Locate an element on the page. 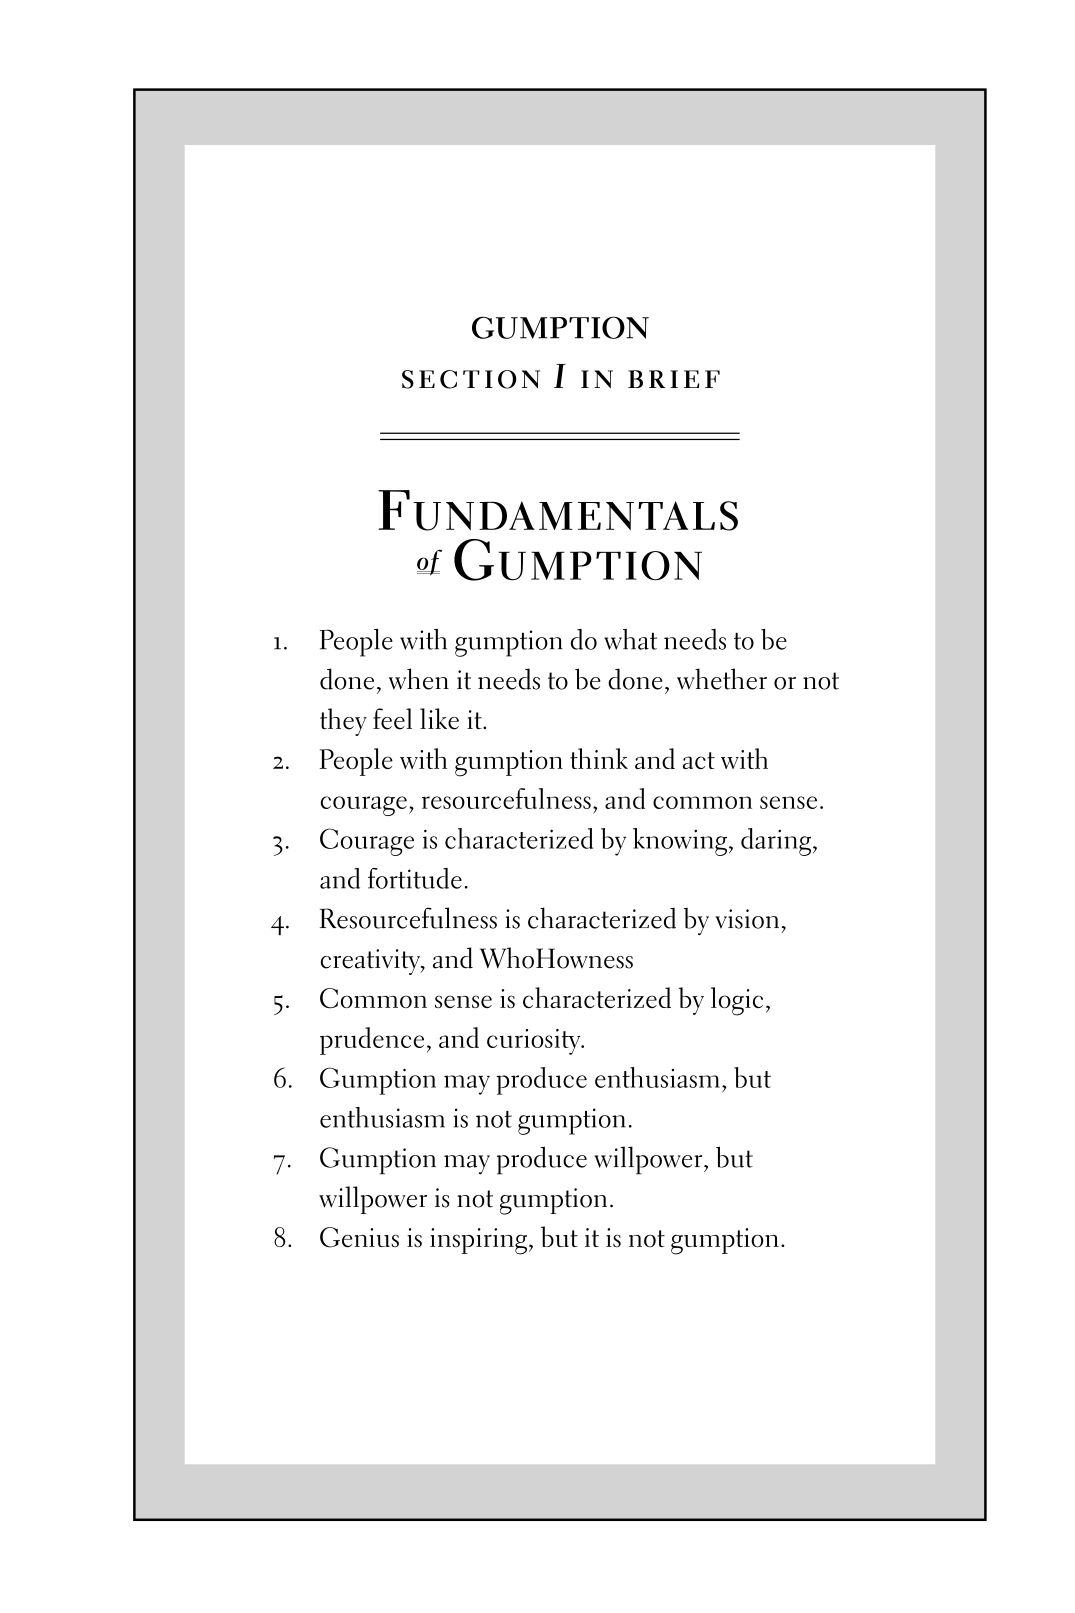 The width and height of the image is (1075, 1613). what is located at coordinates (630, 639).
